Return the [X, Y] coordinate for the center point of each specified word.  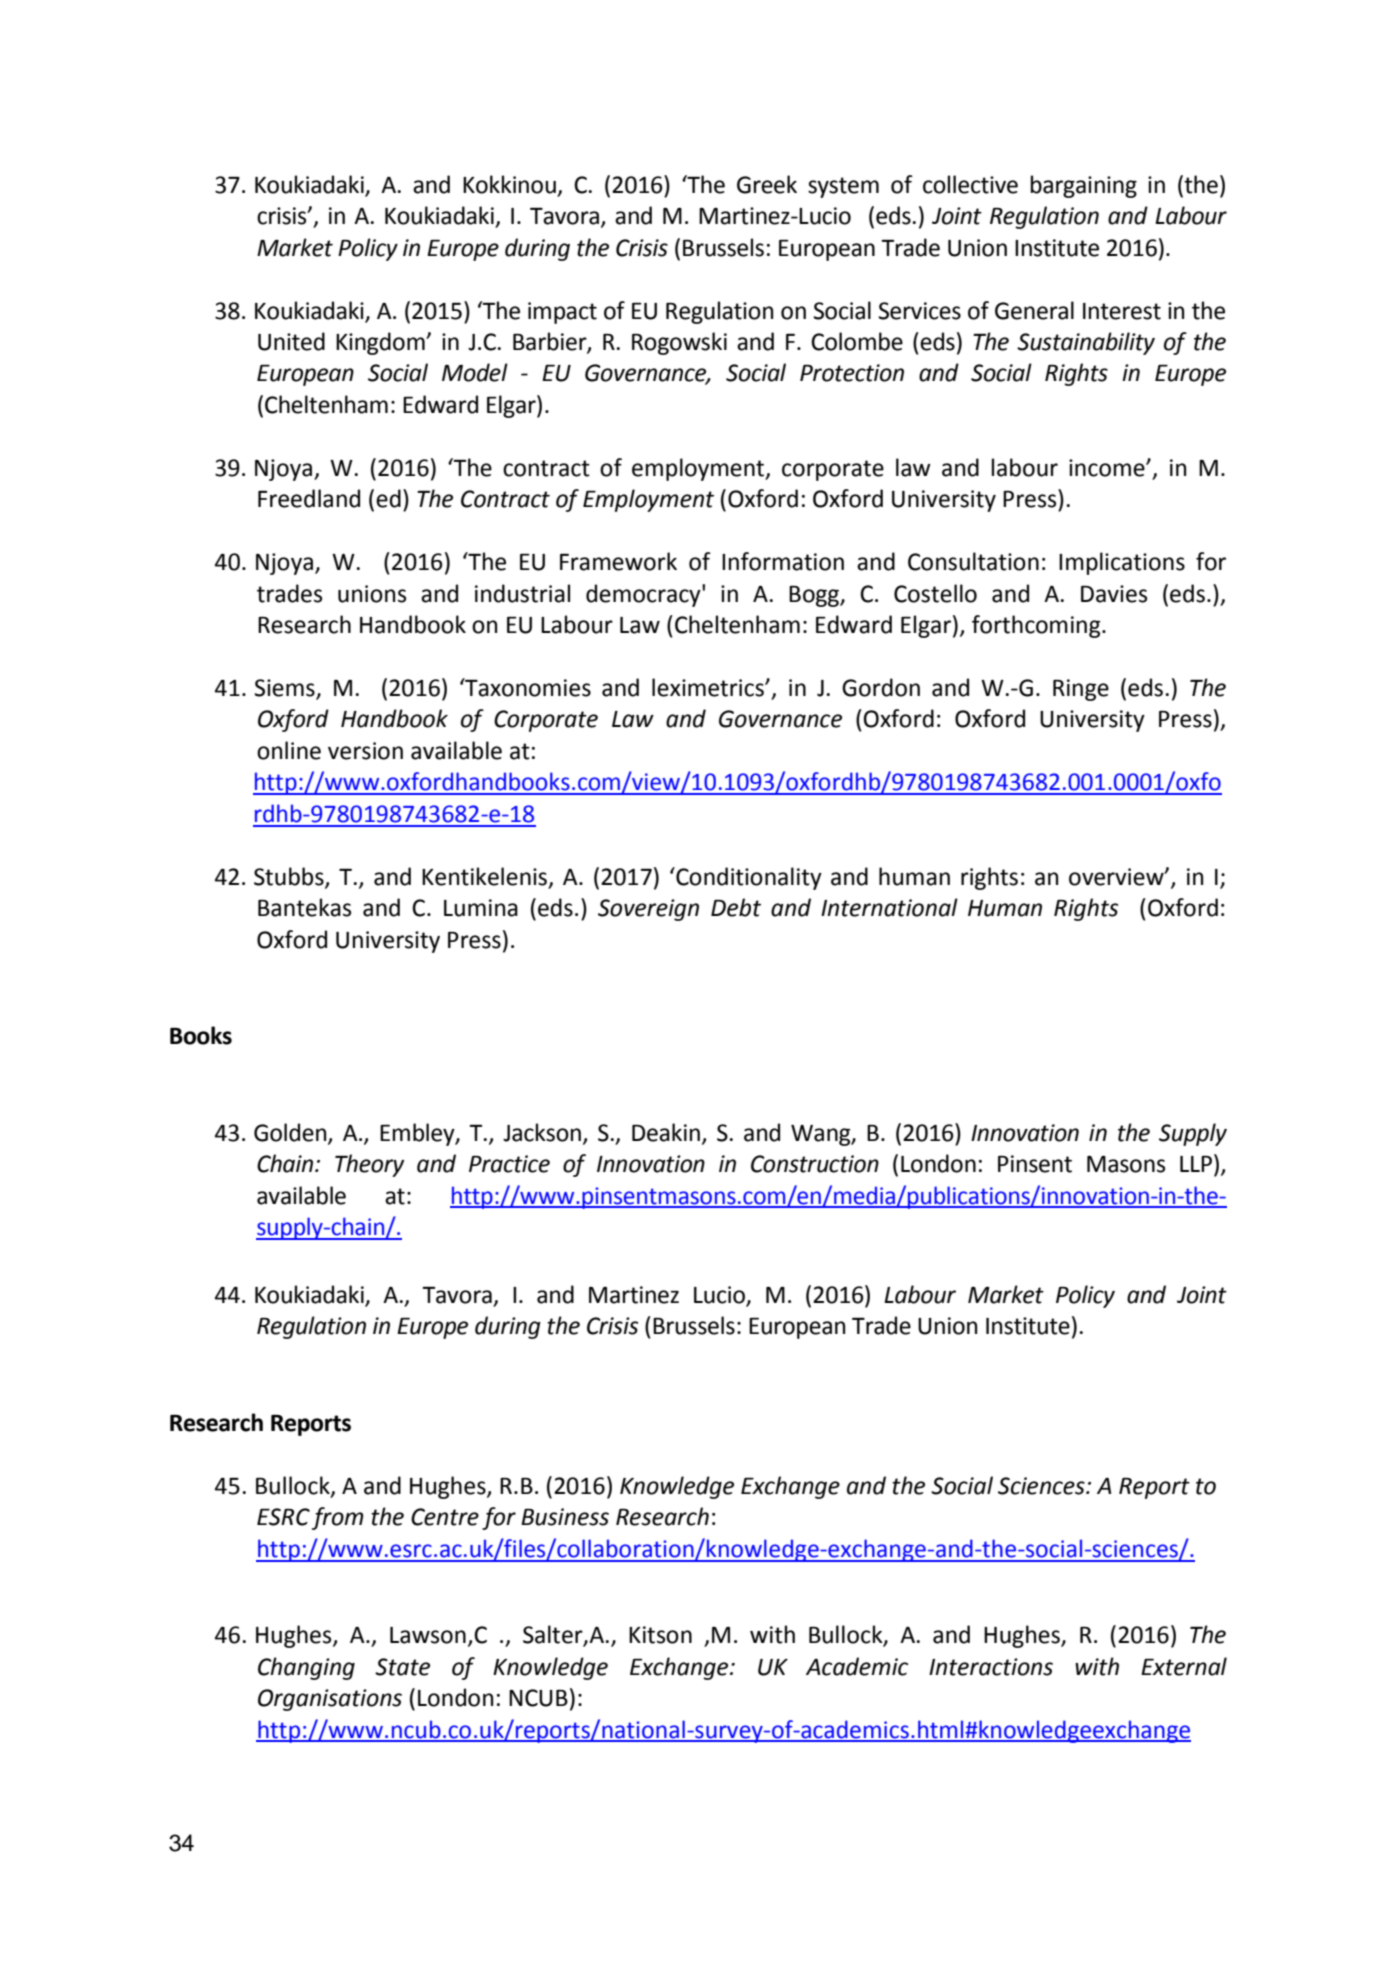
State [402, 1667]
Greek [767, 184]
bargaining [1084, 186]
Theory [369, 1165]
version [365, 751]
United [291, 341]
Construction [815, 1164]
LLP [1197, 1164]
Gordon [881, 687]
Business [565, 1517]
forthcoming [1037, 626]
